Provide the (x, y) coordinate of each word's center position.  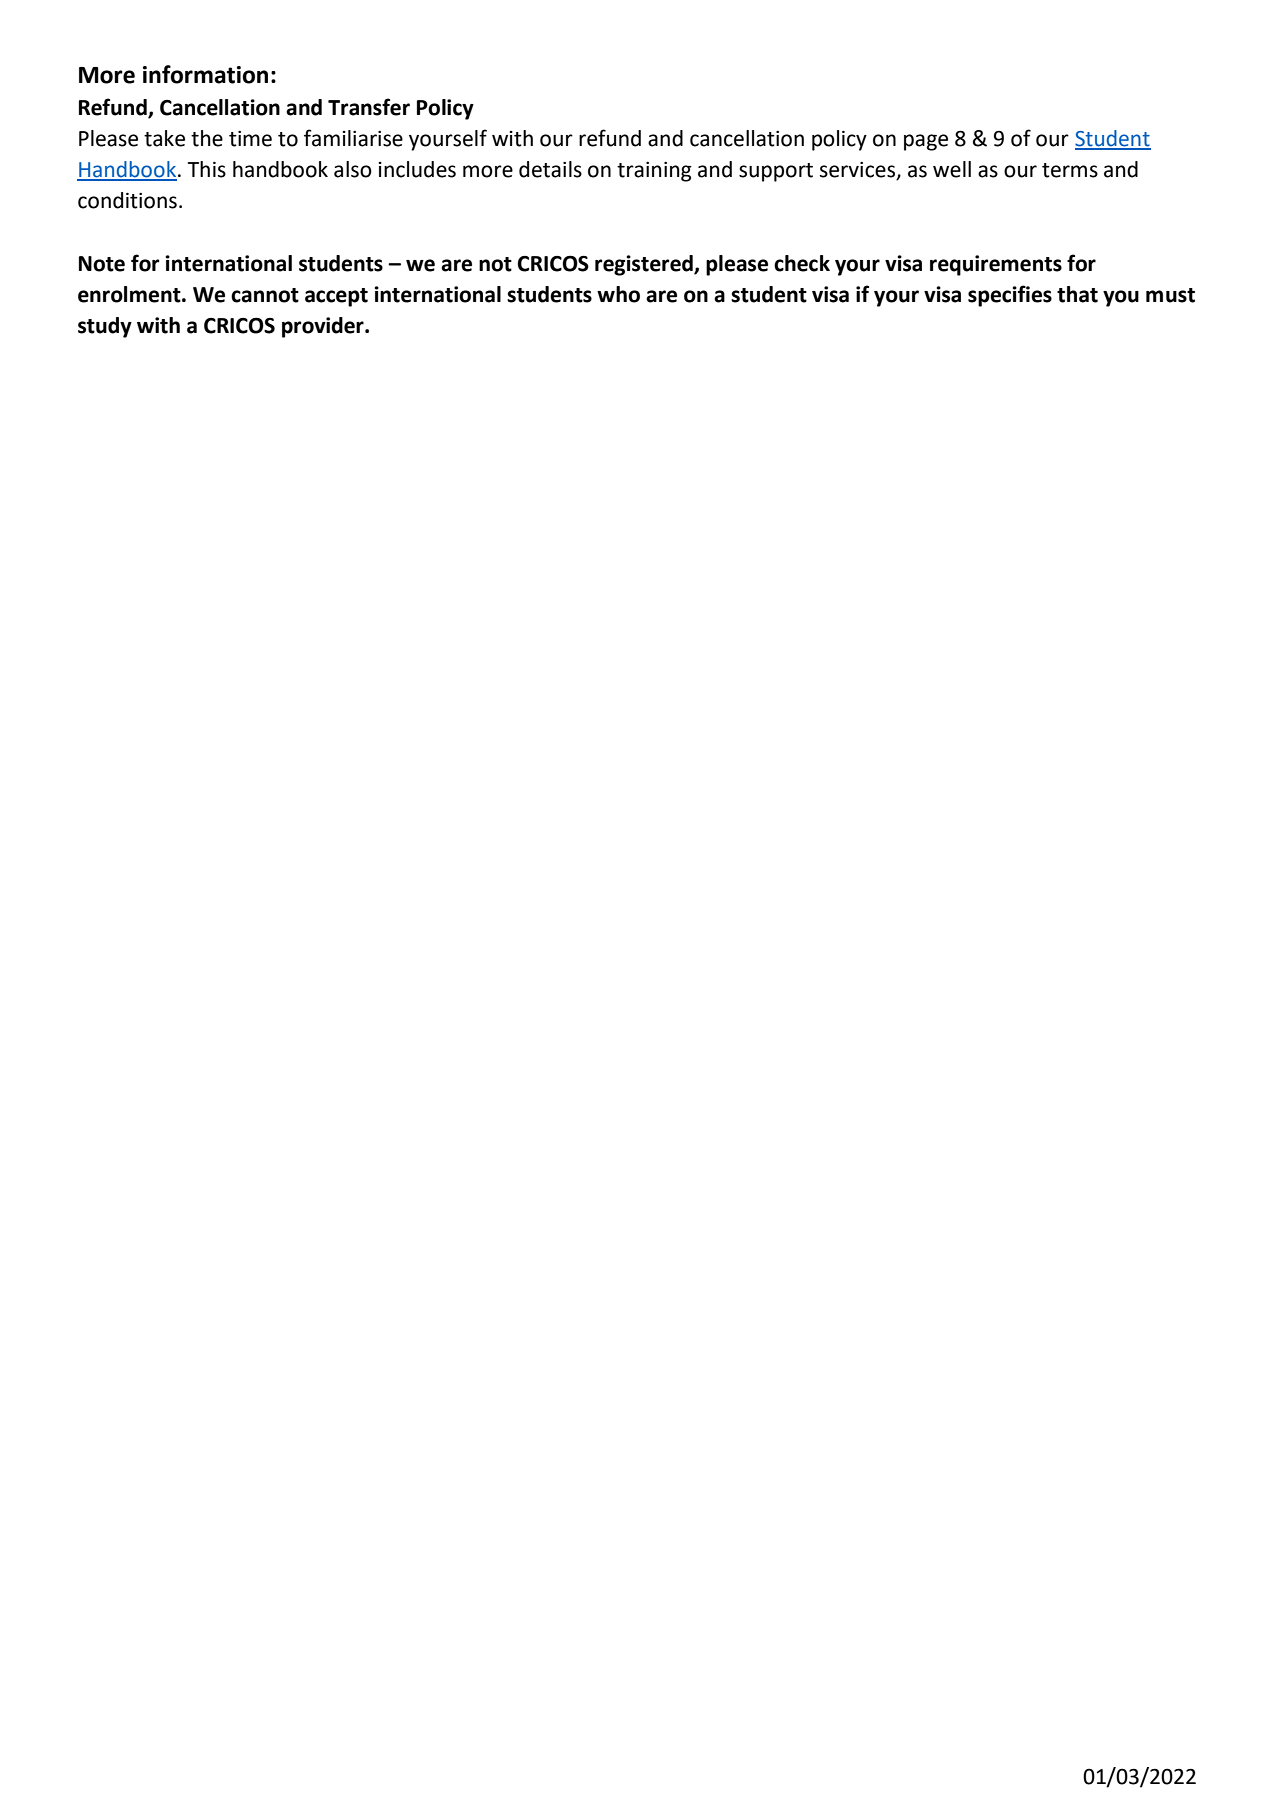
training (654, 172)
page (926, 142)
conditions (127, 200)
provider (324, 327)
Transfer (369, 107)
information (205, 74)
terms (1070, 170)
